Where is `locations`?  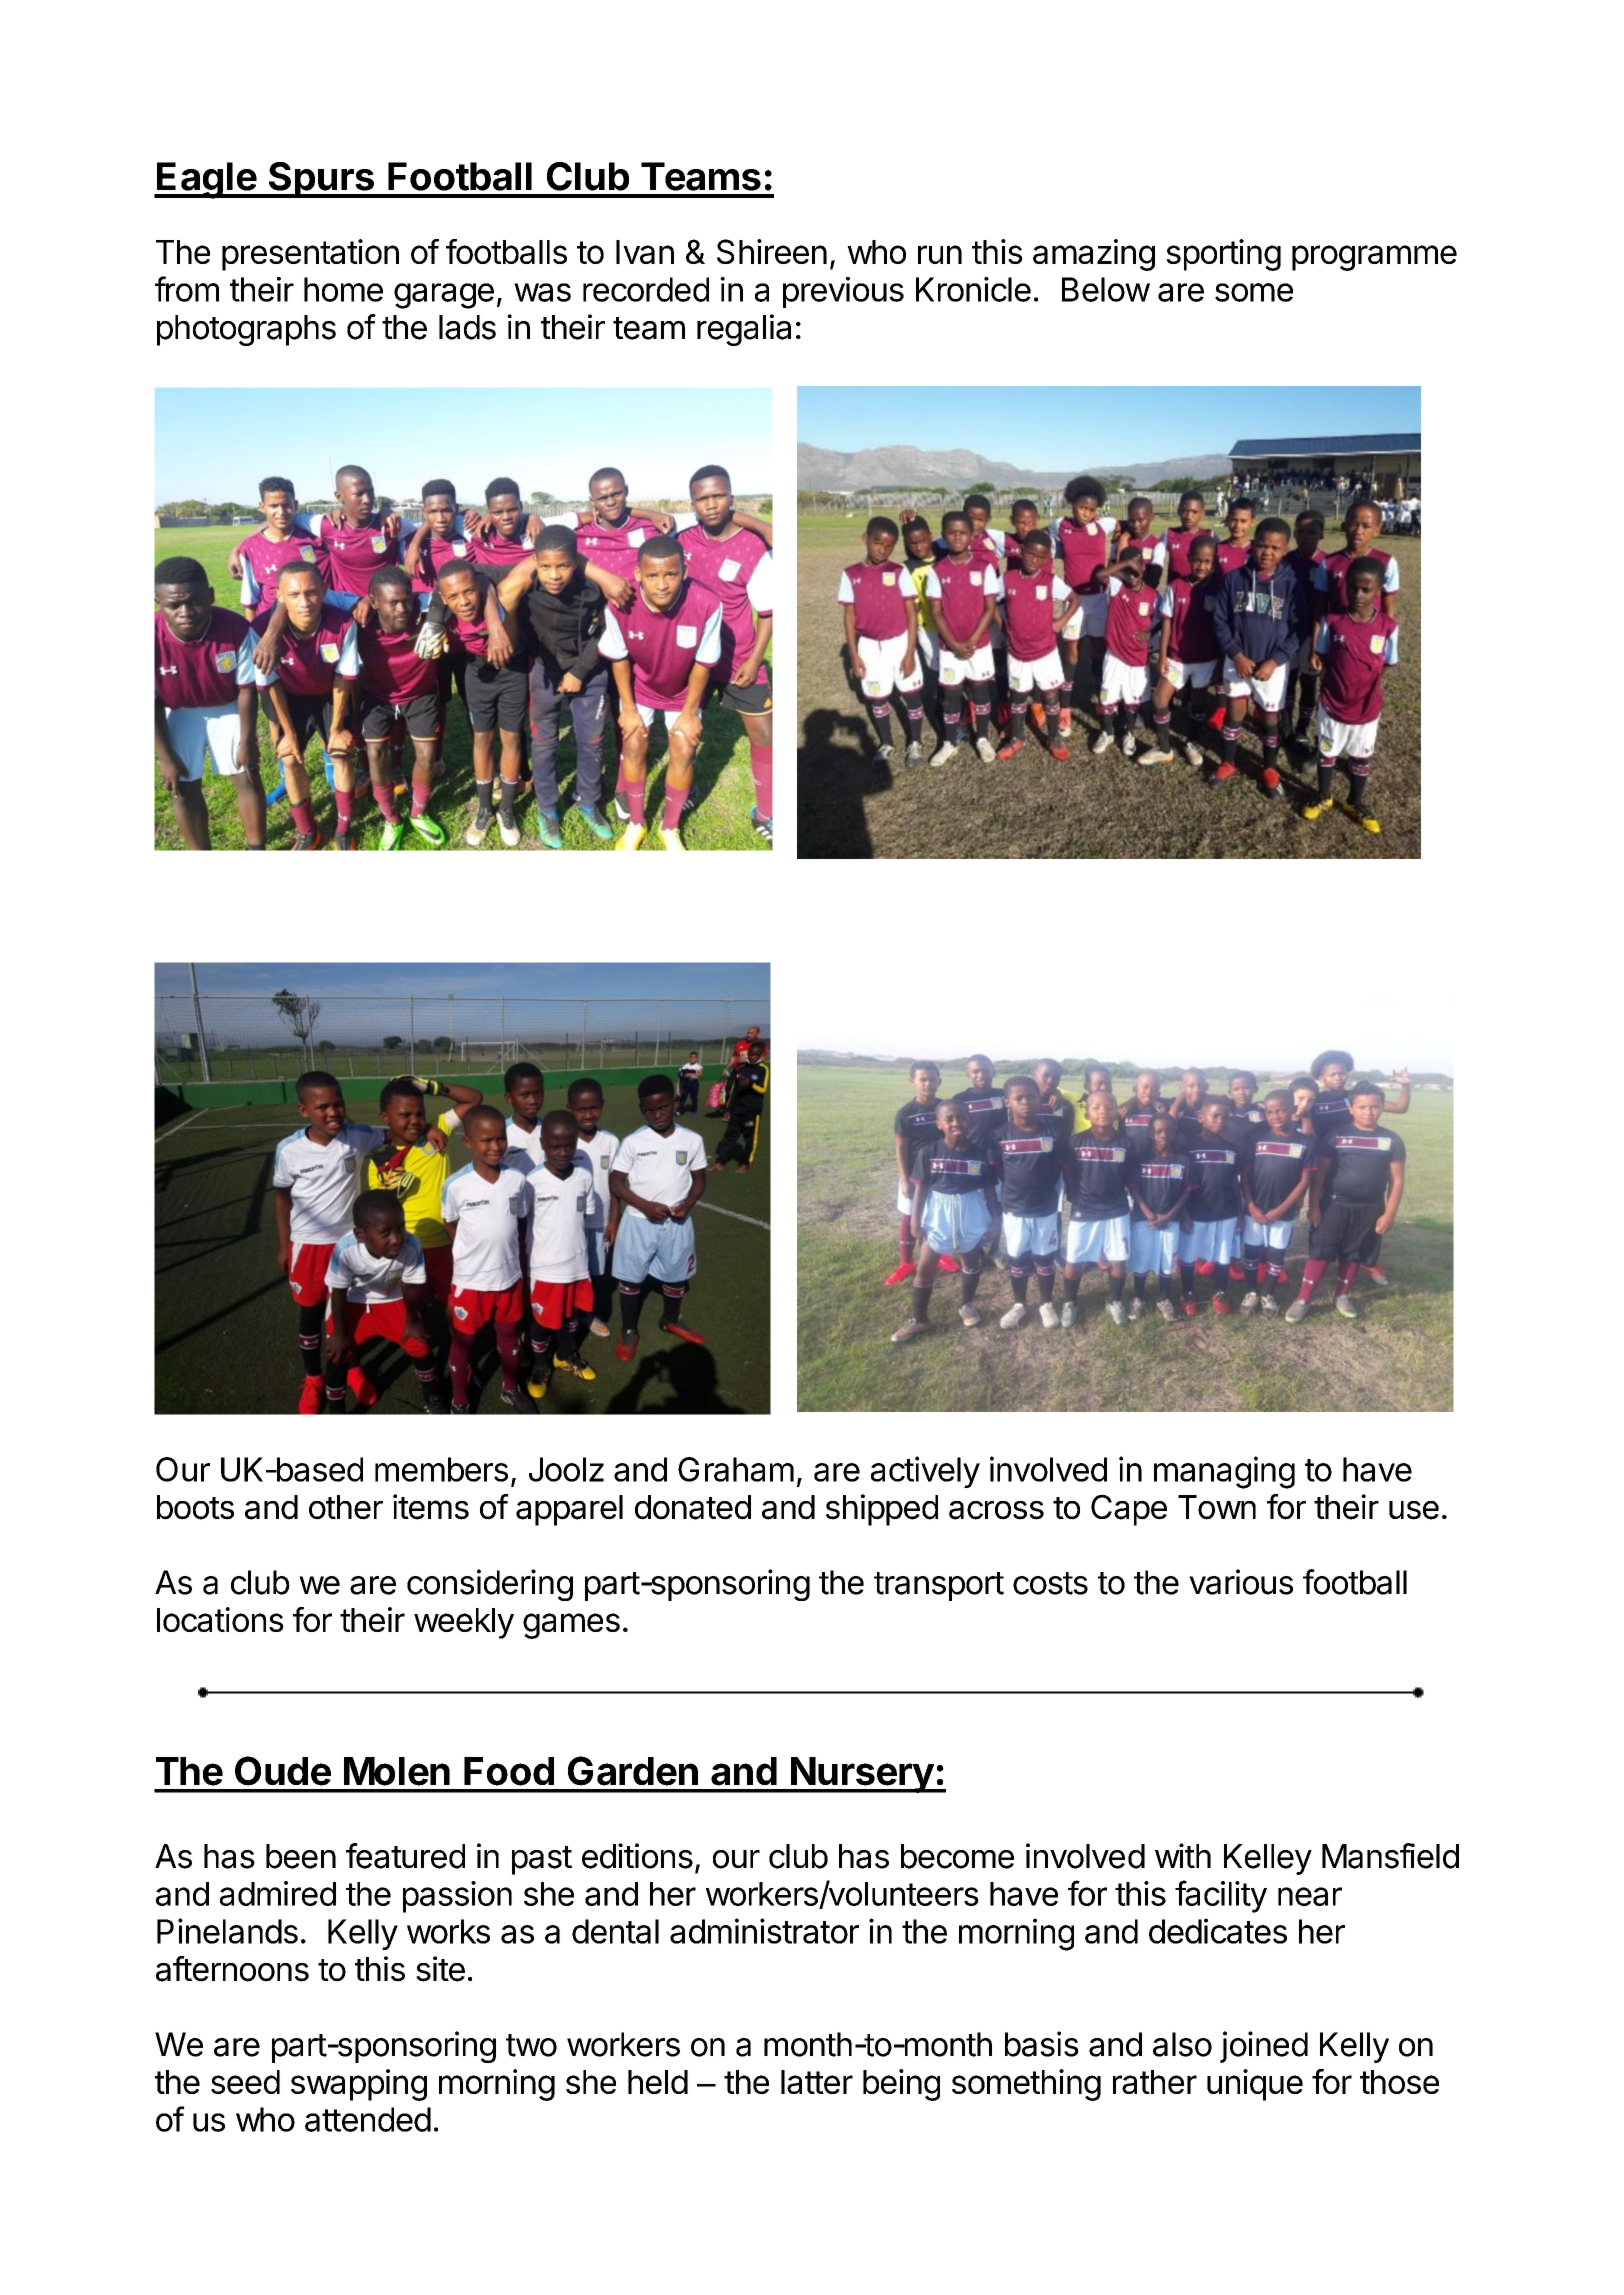
locations is located at coordinates (220, 1619).
